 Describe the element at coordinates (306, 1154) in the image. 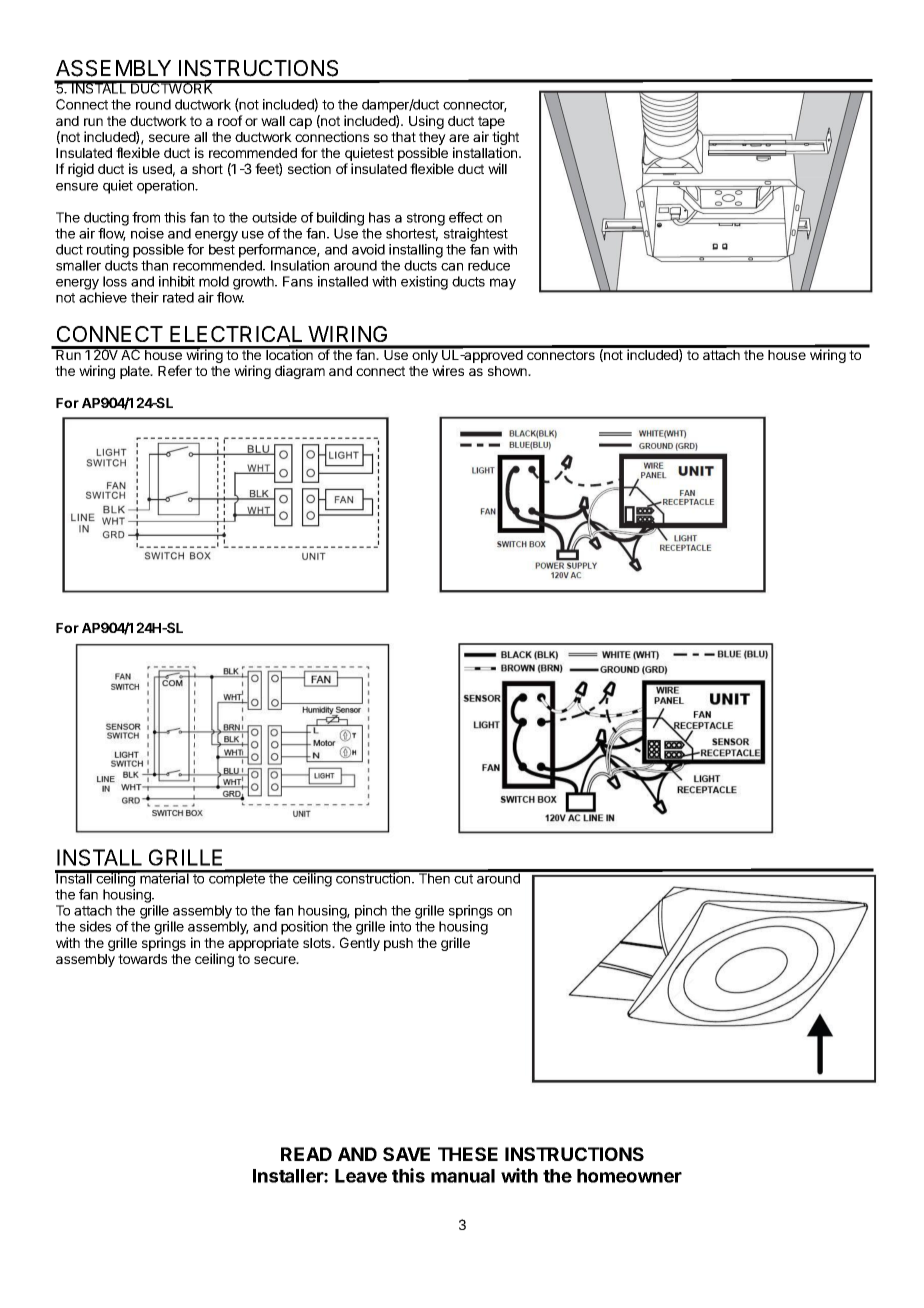

I see `READ` at that location.
